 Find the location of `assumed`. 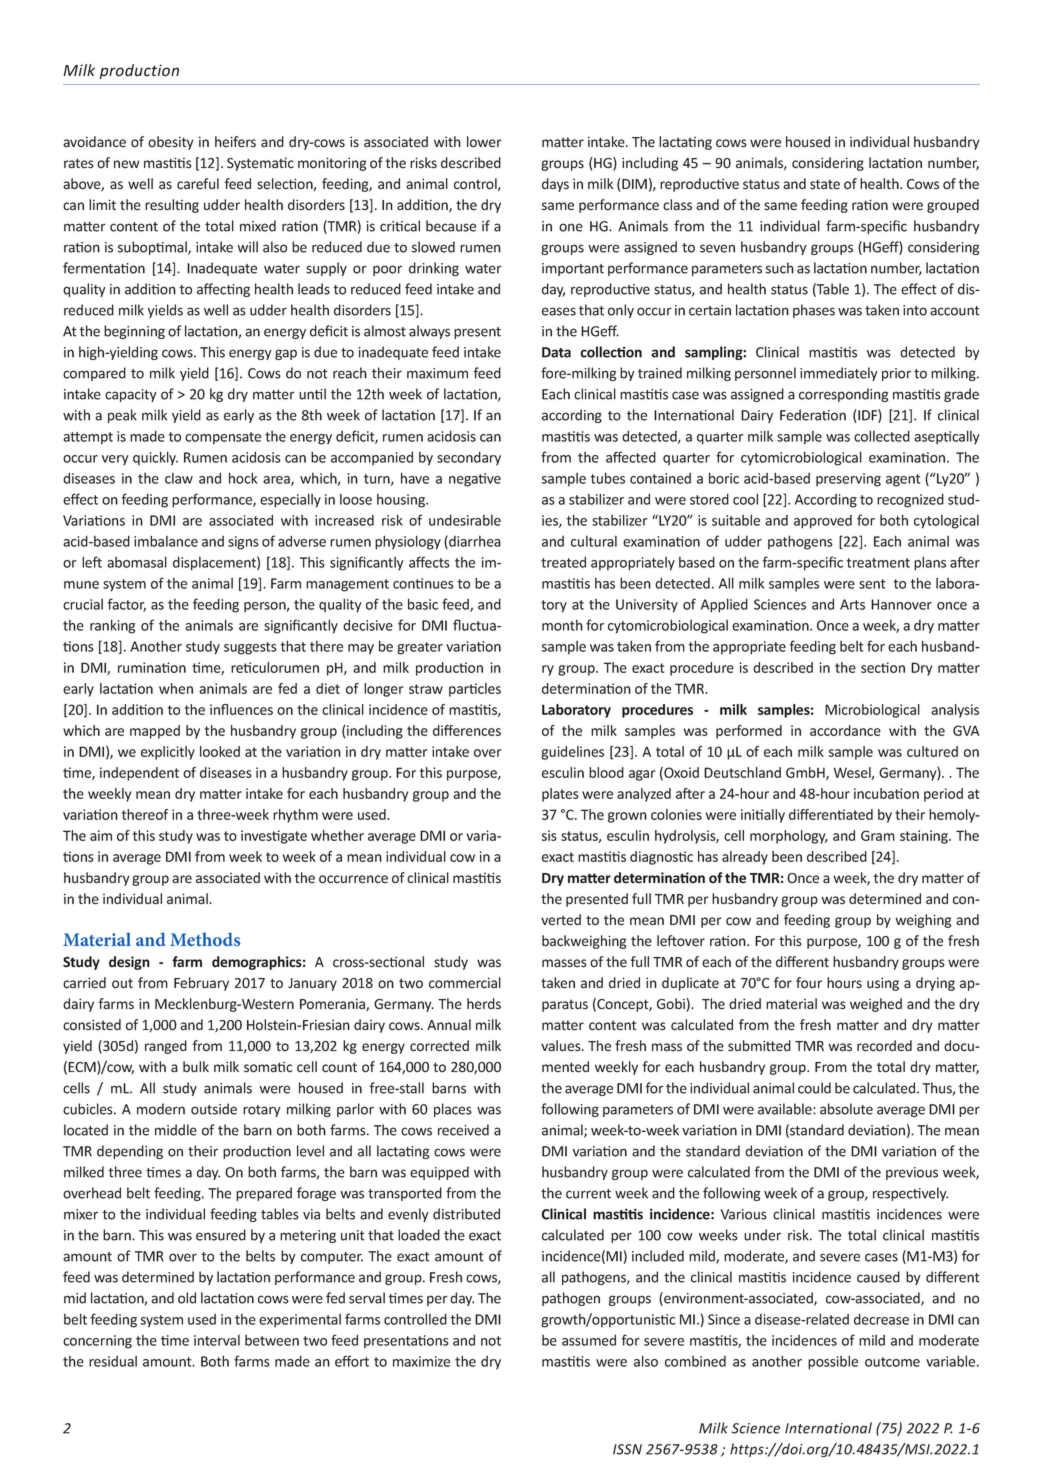

assumed is located at coordinates (589, 1340).
